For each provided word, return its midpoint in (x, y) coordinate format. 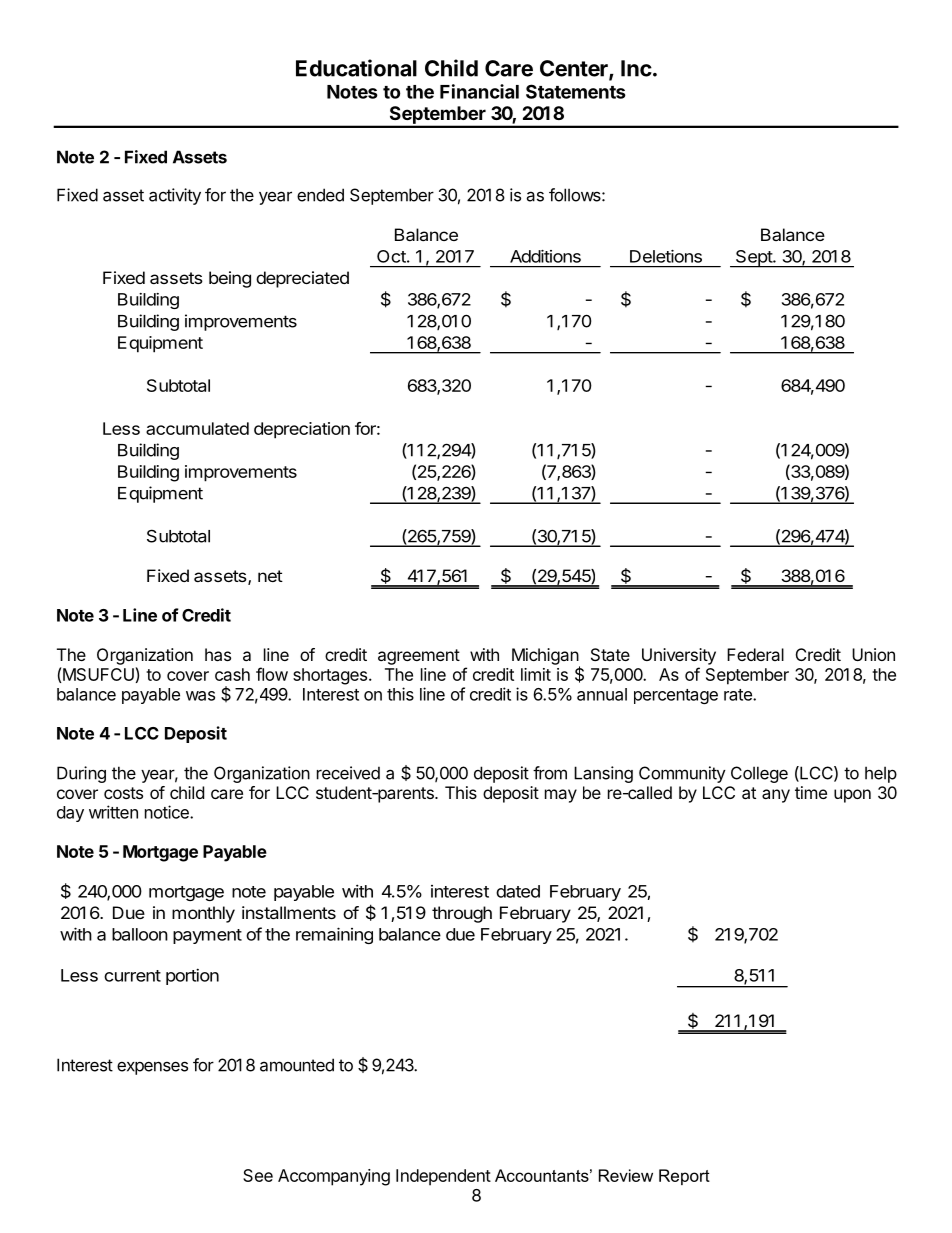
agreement (419, 657)
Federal (755, 654)
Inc (636, 68)
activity (175, 196)
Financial (479, 91)
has (218, 654)
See (258, 1175)
